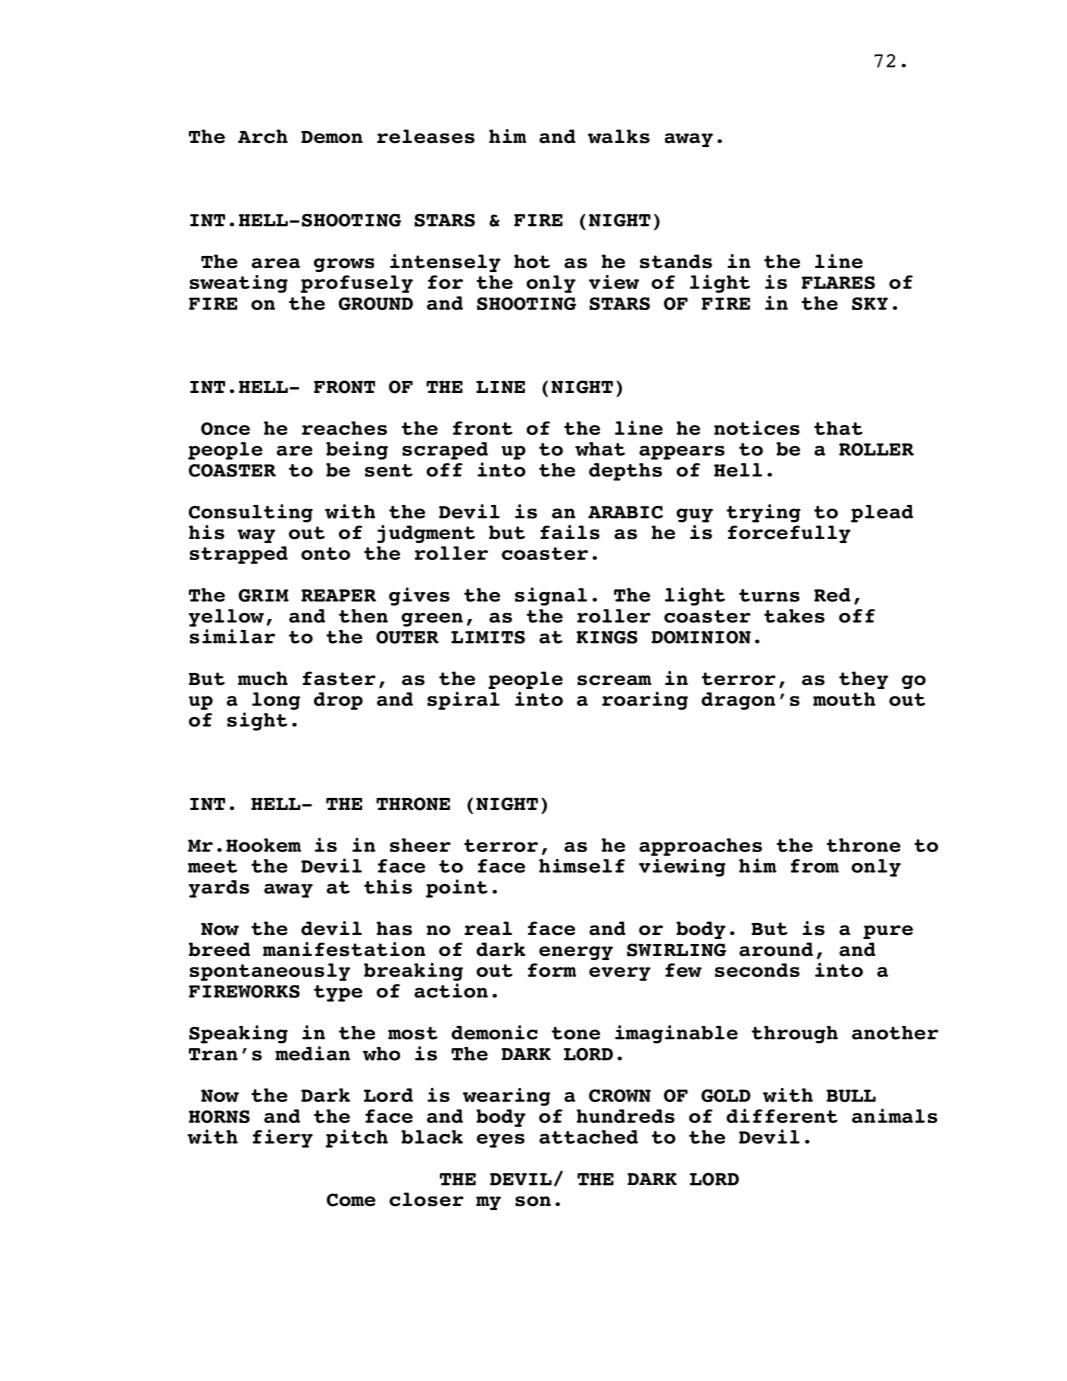 The width and height of the image is (1067, 1381). I want to click on mouth, so click(844, 699).
